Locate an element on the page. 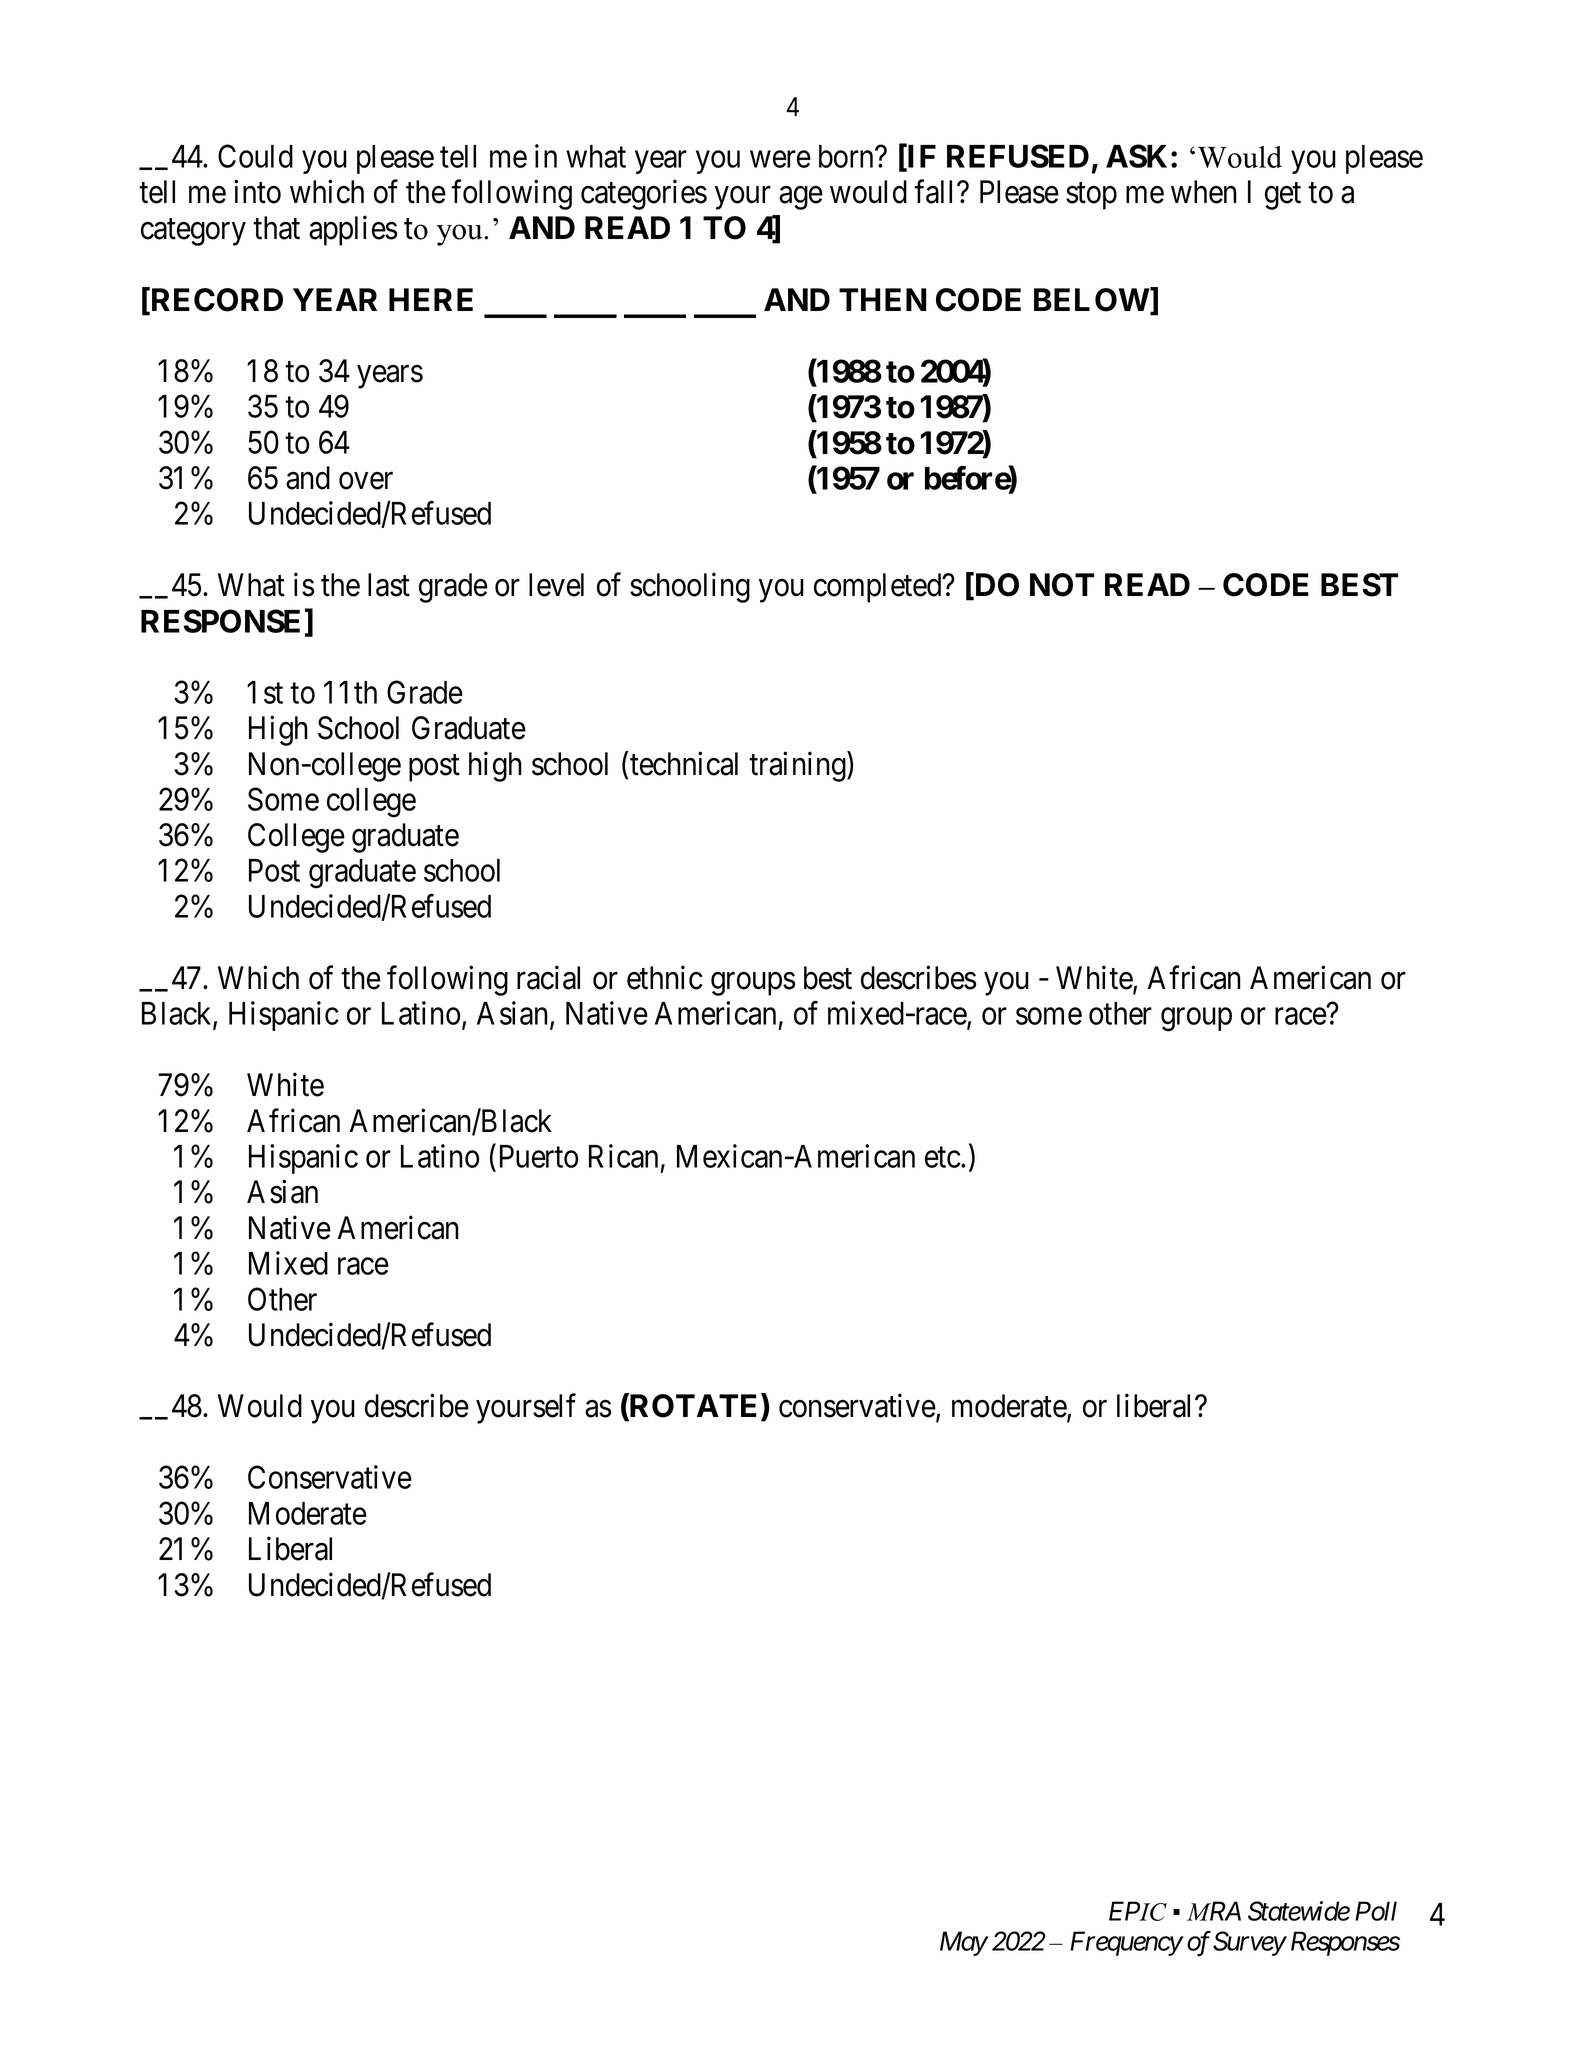  MRA is located at coordinates (1214, 1911).
